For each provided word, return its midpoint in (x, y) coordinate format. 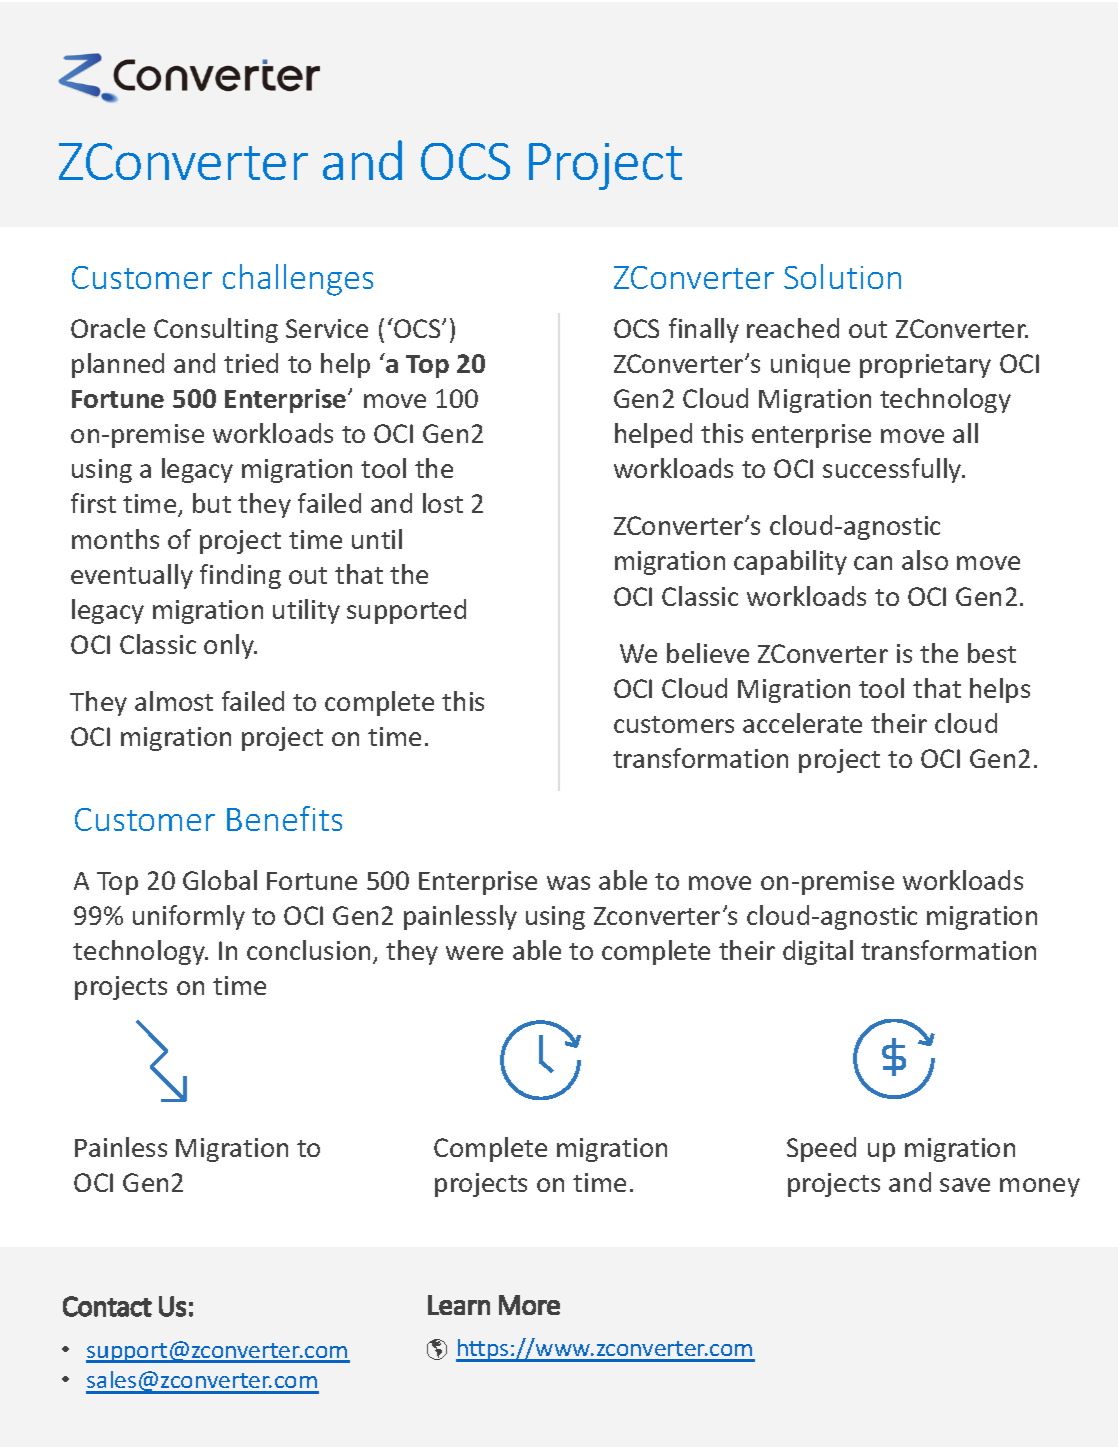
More (529, 1305)
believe (708, 653)
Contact (107, 1306)
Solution (842, 276)
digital (818, 952)
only (230, 646)
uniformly (189, 917)
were (474, 953)
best (992, 653)
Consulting (216, 330)
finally (704, 330)
